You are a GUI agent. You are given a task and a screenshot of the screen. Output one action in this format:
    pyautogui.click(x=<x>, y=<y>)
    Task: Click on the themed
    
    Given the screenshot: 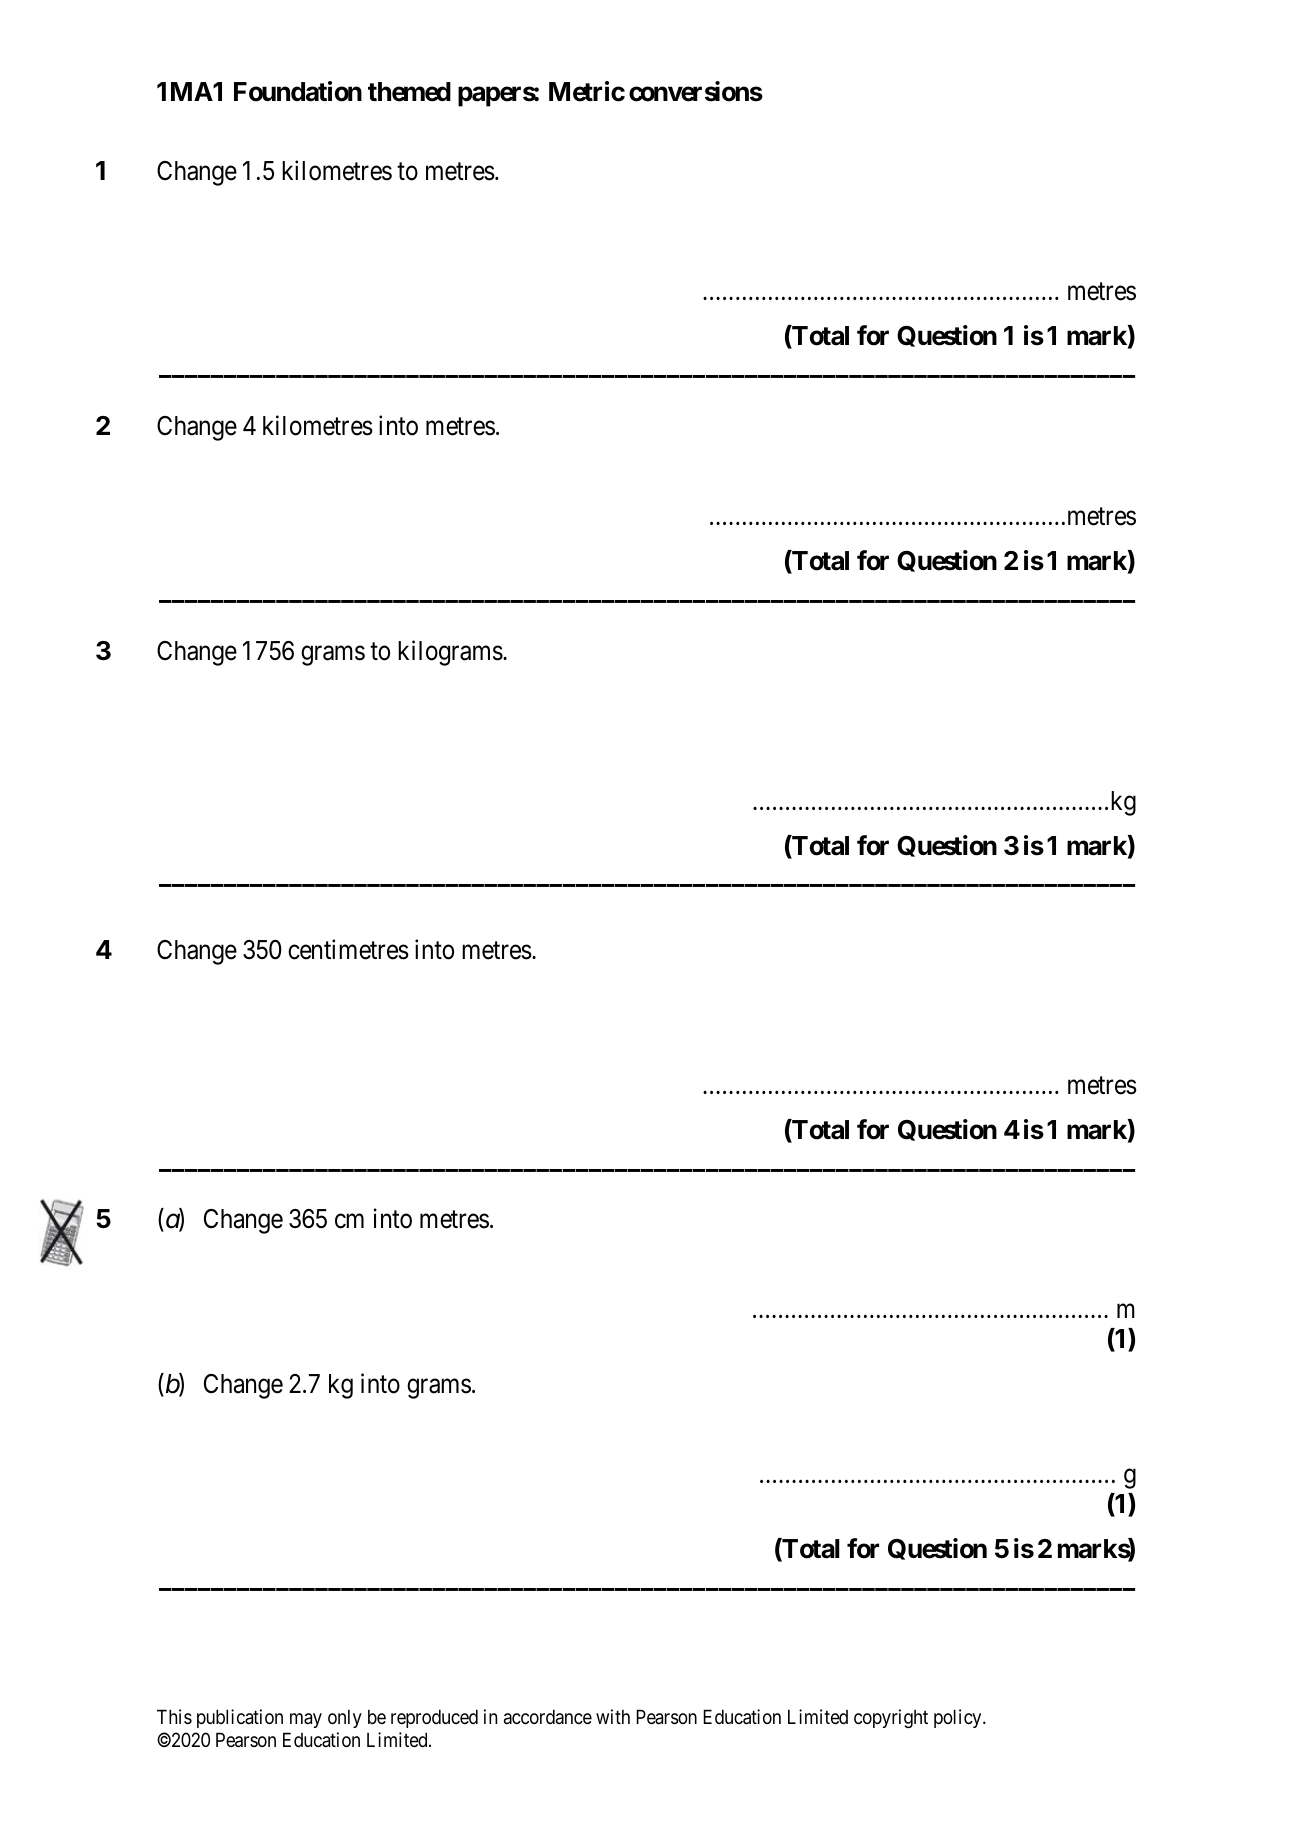 What is the action you would take?
    pyautogui.click(x=409, y=92)
